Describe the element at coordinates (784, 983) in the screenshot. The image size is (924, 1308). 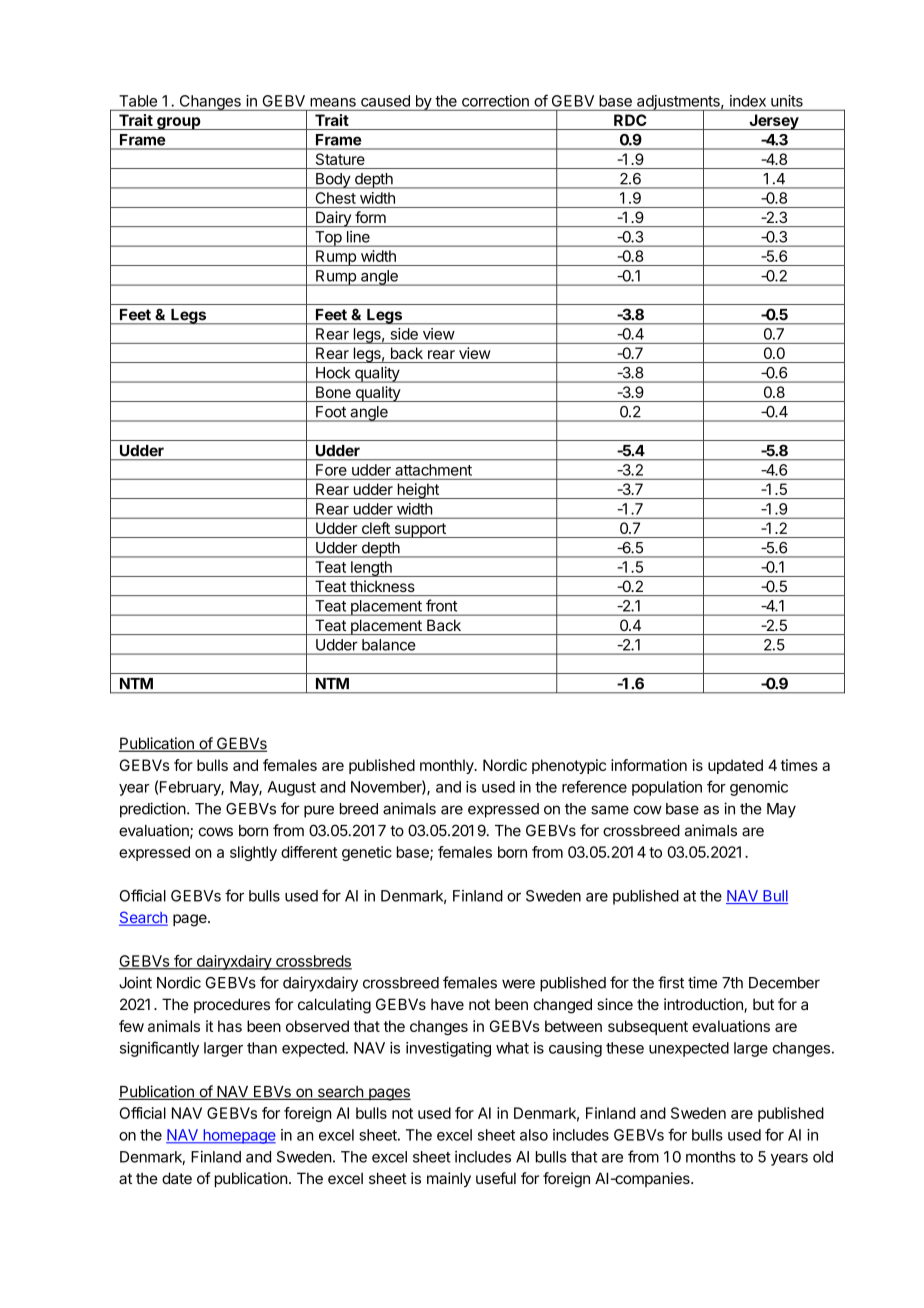
I see `December` at that location.
